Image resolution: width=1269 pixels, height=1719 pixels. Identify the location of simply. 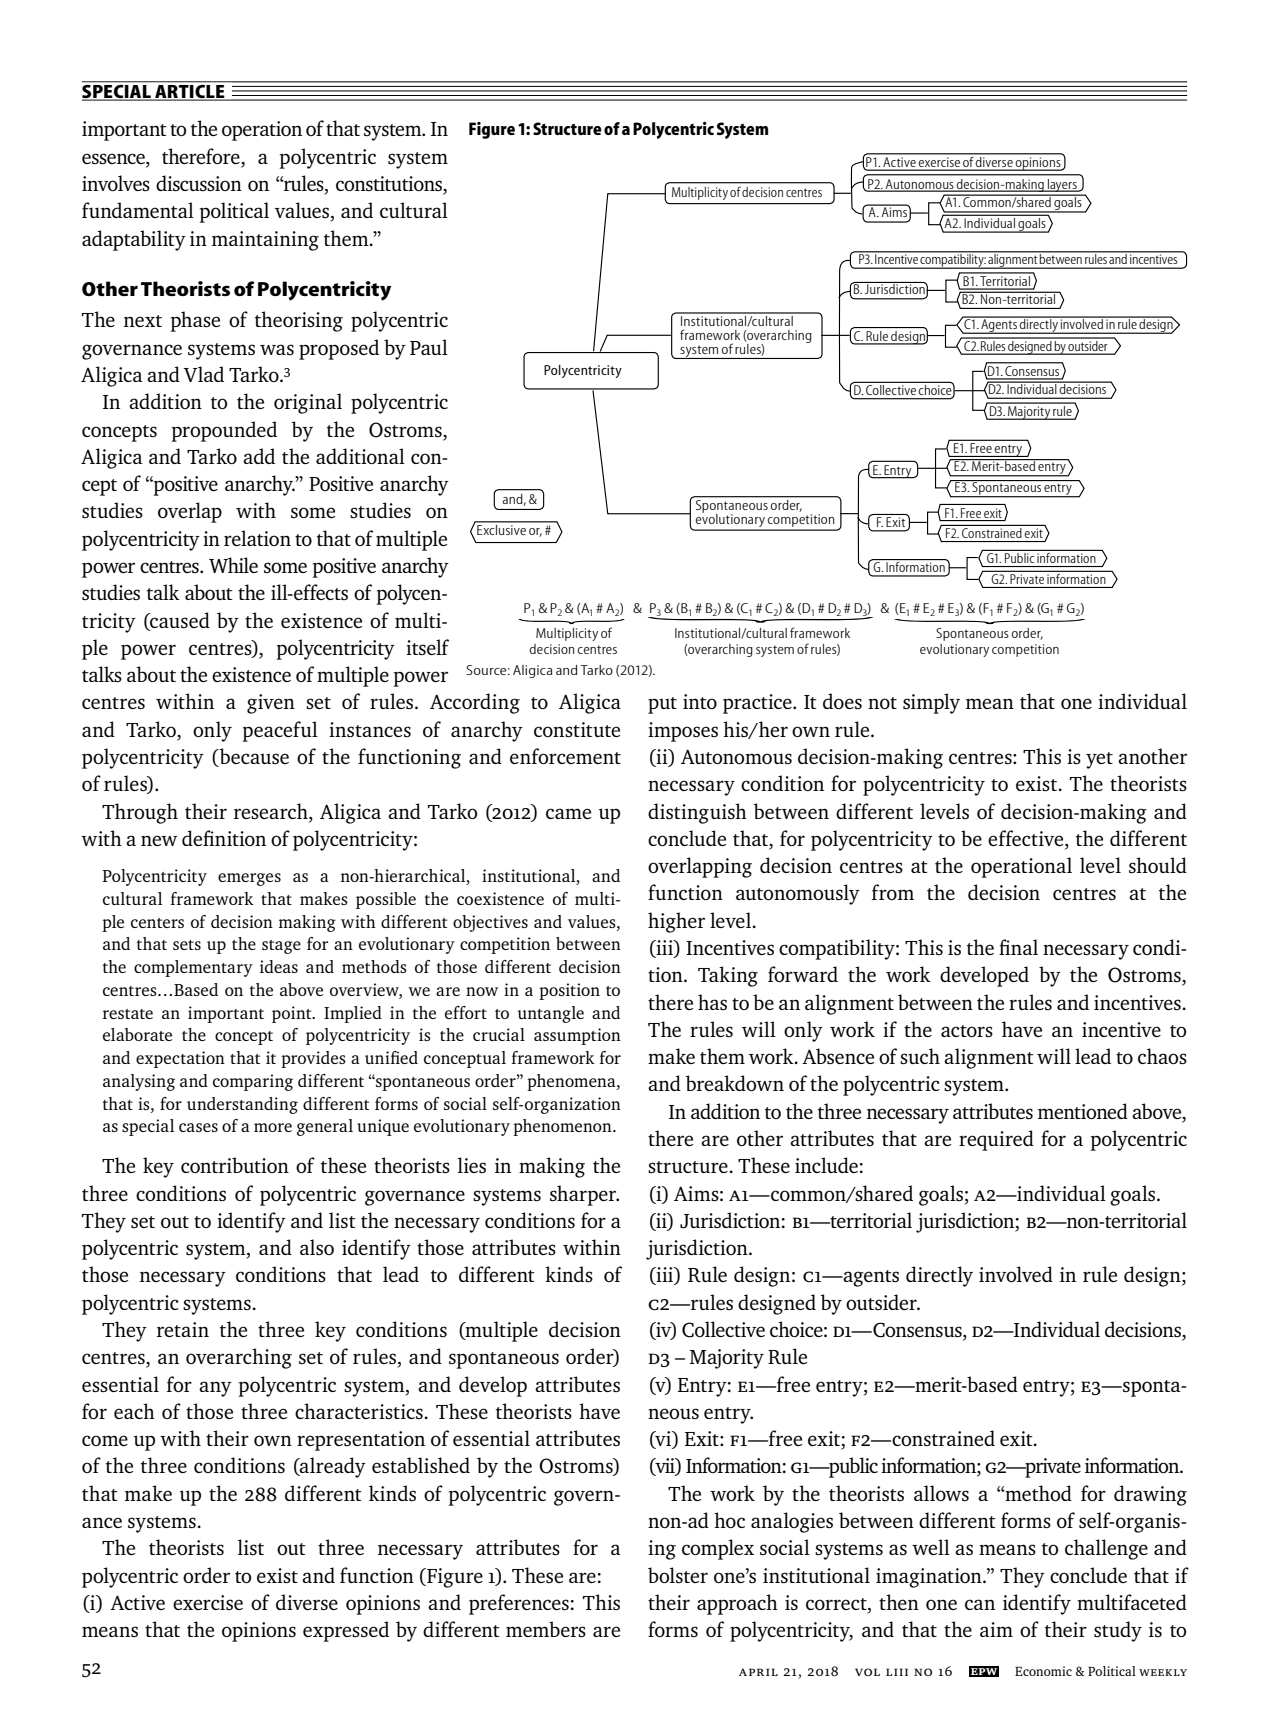
(931, 703).
